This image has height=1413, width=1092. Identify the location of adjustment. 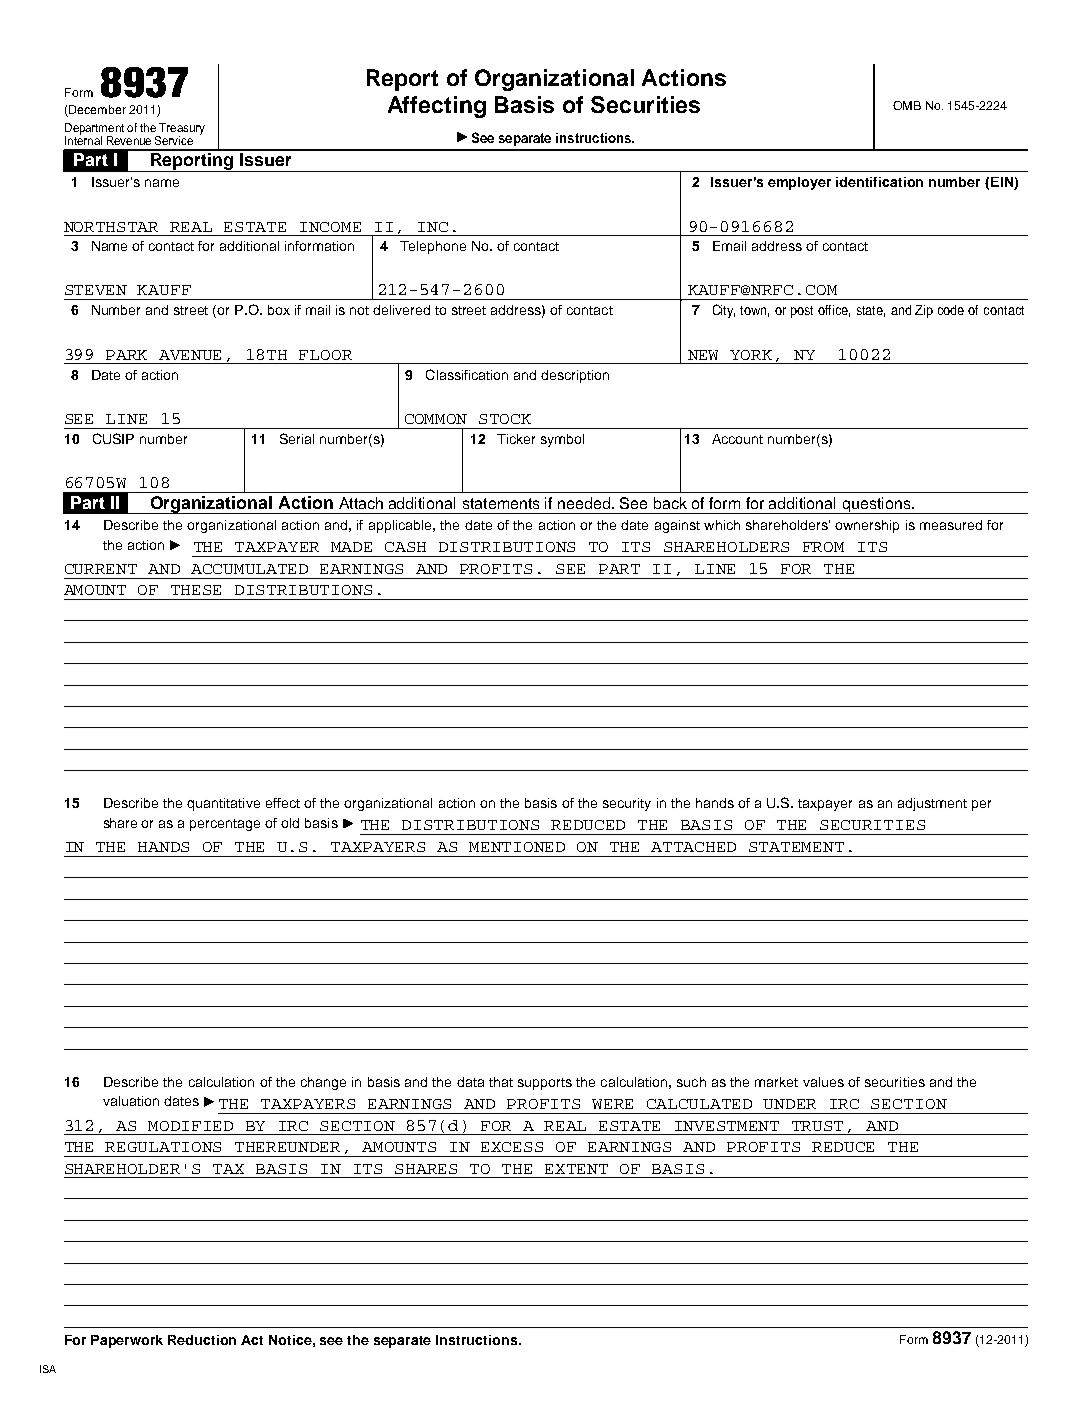
(932, 804).
